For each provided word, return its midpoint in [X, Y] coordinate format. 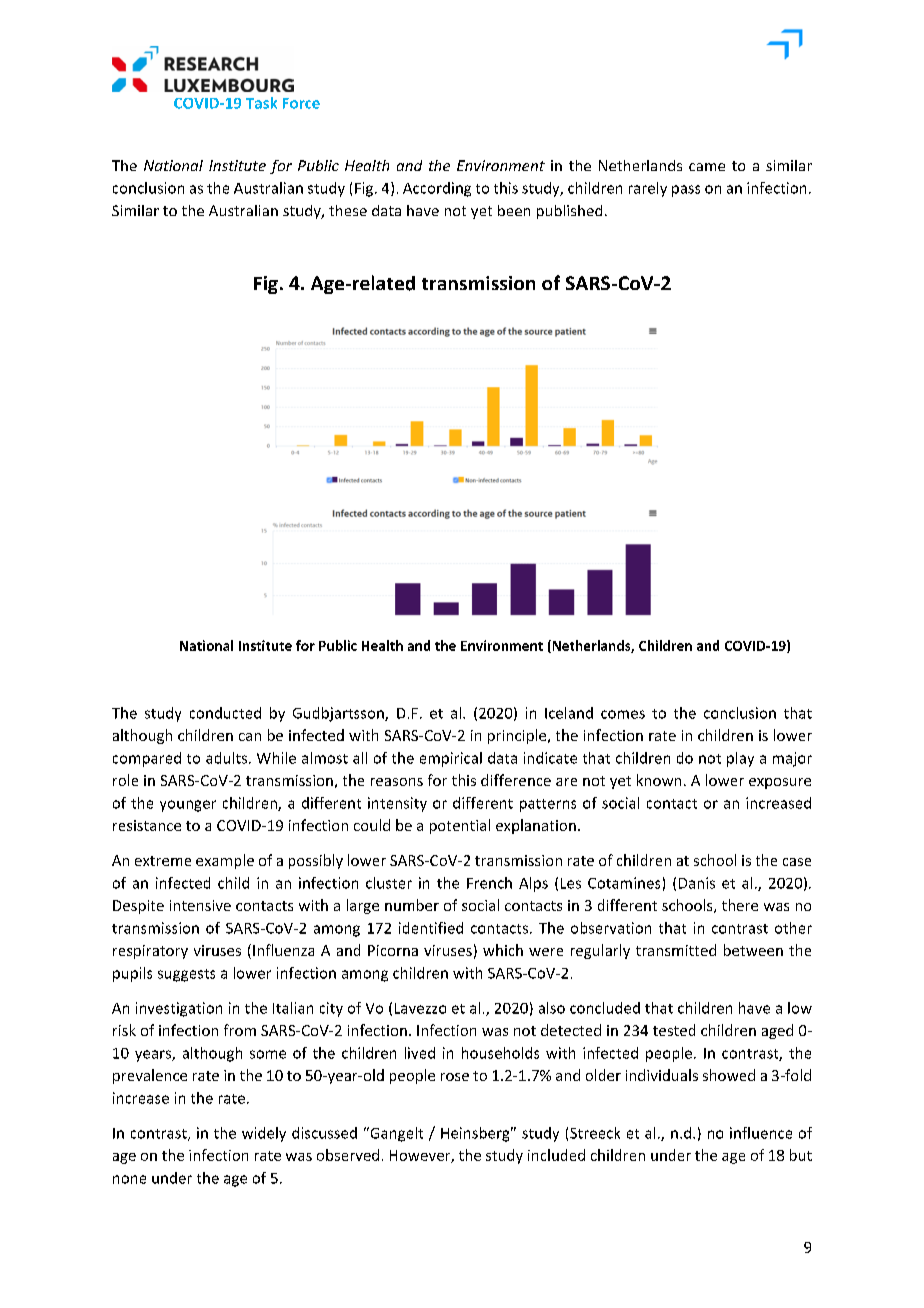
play [740, 759]
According [437, 189]
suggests [186, 975]
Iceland [569, 713]
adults [228, 758]
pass [686, 191]
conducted [225, 713]
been [514, 210]
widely [264, 1134]
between [753, 950]
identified [431, 928]
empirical [451, 759]
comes [623, 714]
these [348, 210]
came [707, 167]
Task [261, 103]
